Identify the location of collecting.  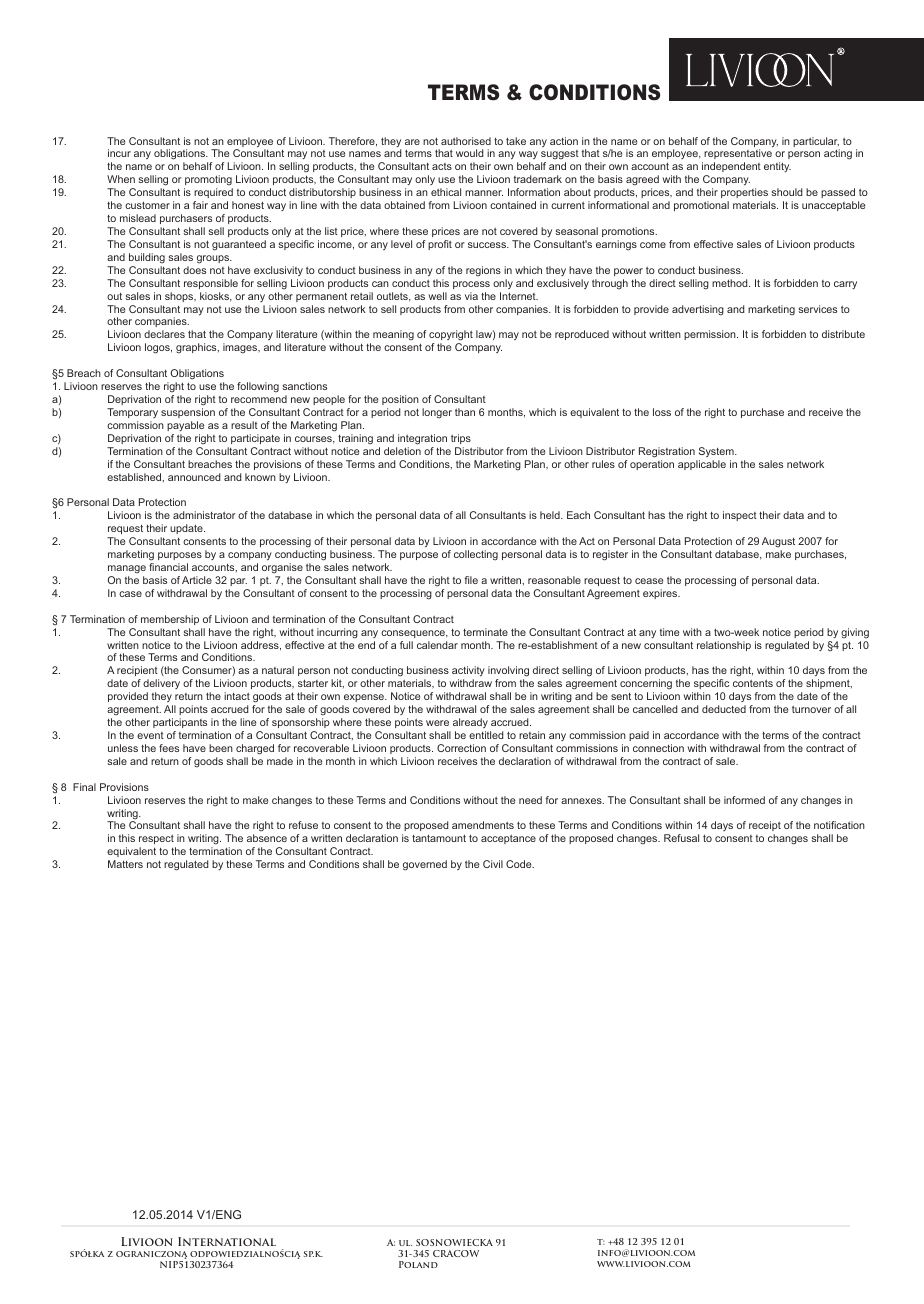
(476, 555).
